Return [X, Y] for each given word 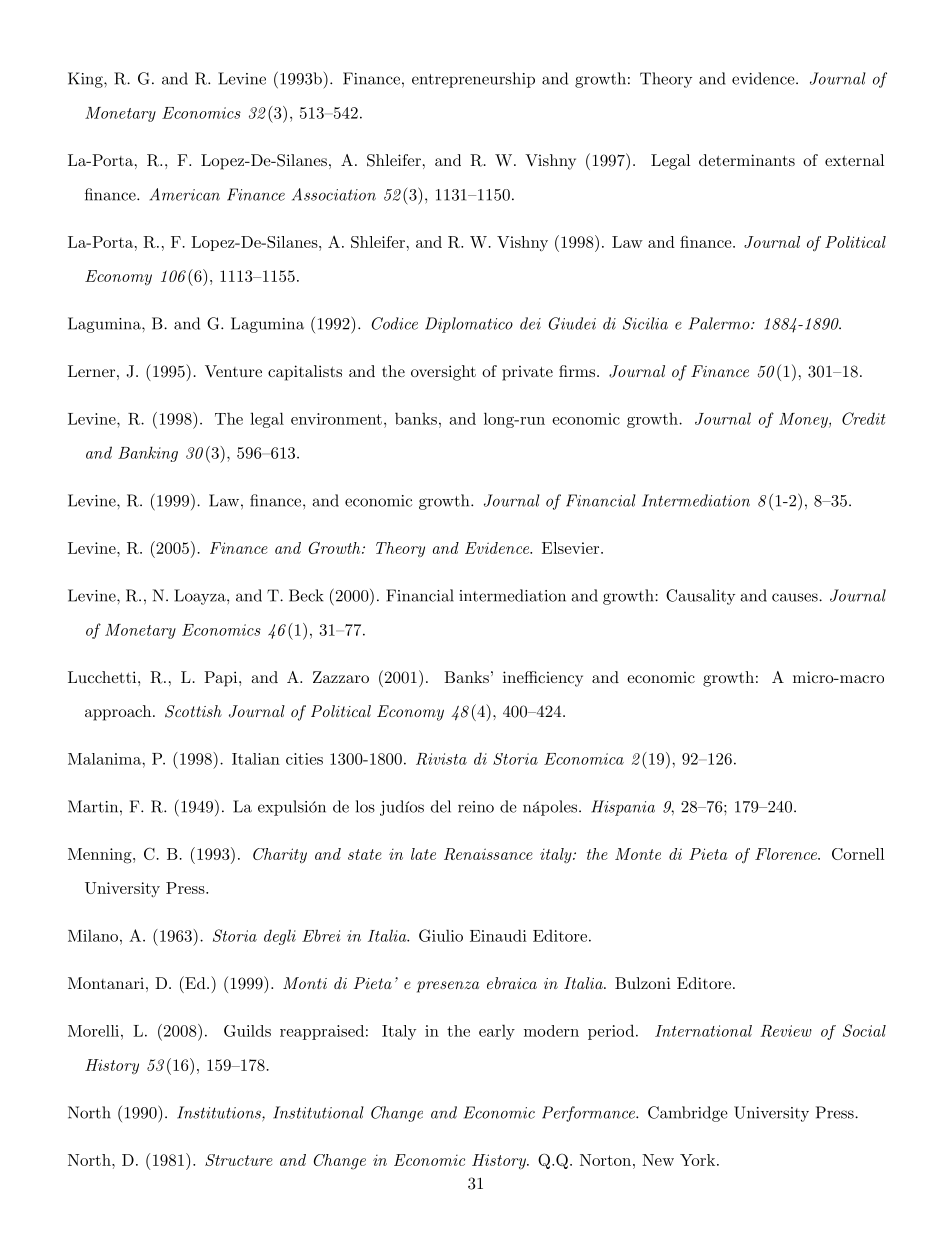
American [185, 194]
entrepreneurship [473, 80]
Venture [233, 371]
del [441, 806]
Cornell [858, 854]
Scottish [193, 711]
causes [795, 597]
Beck [306, 595]
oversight [443, 373]
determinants [747, 160]
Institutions [220, 1113]
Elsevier [570, 548]
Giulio [441, 935]
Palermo [719, 323]
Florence [787, 854]
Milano [93, 935]
